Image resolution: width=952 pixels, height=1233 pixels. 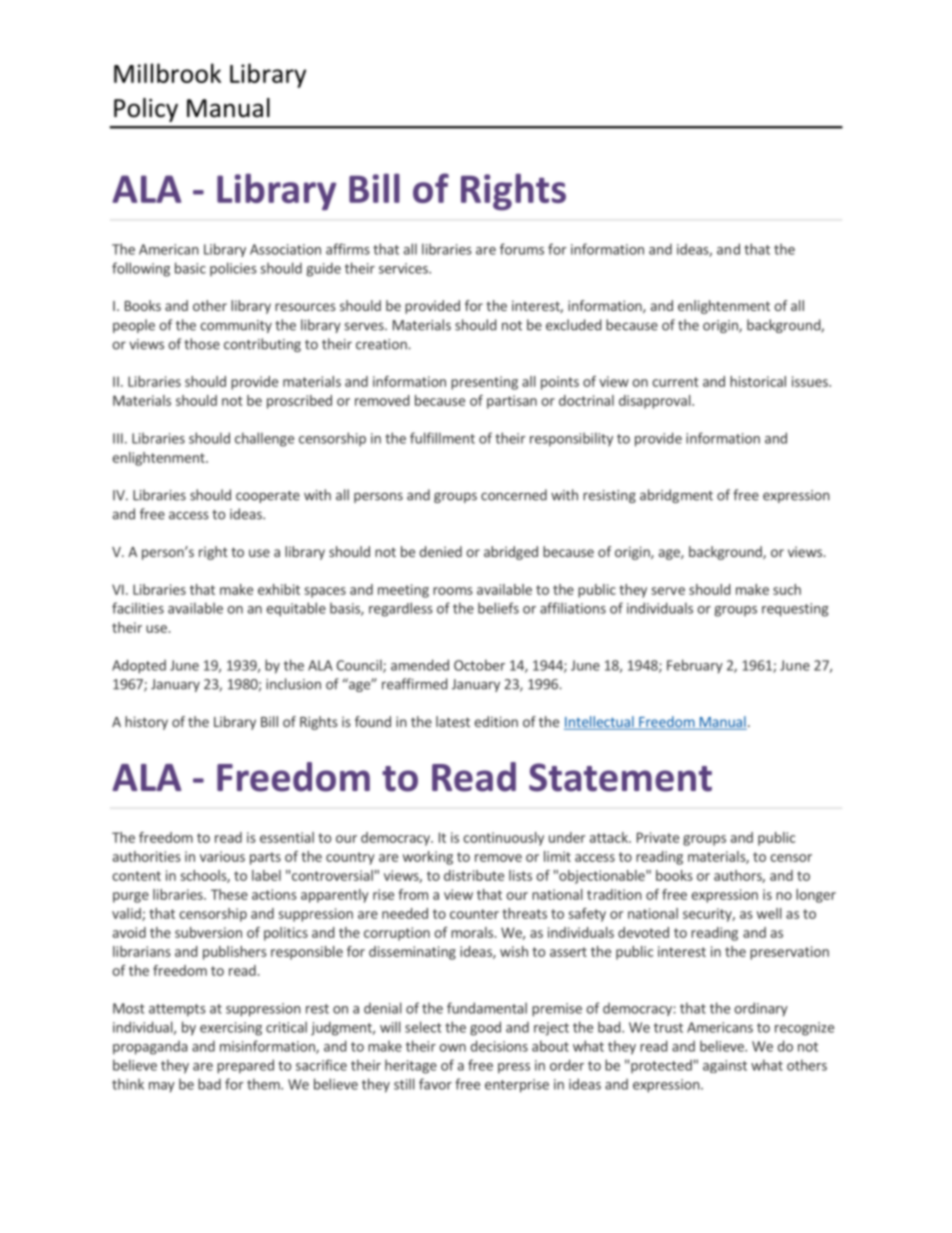 What do you see at coordinates (138, 608) in the page?
I see `facilities` at bounding box center [138, 608].
